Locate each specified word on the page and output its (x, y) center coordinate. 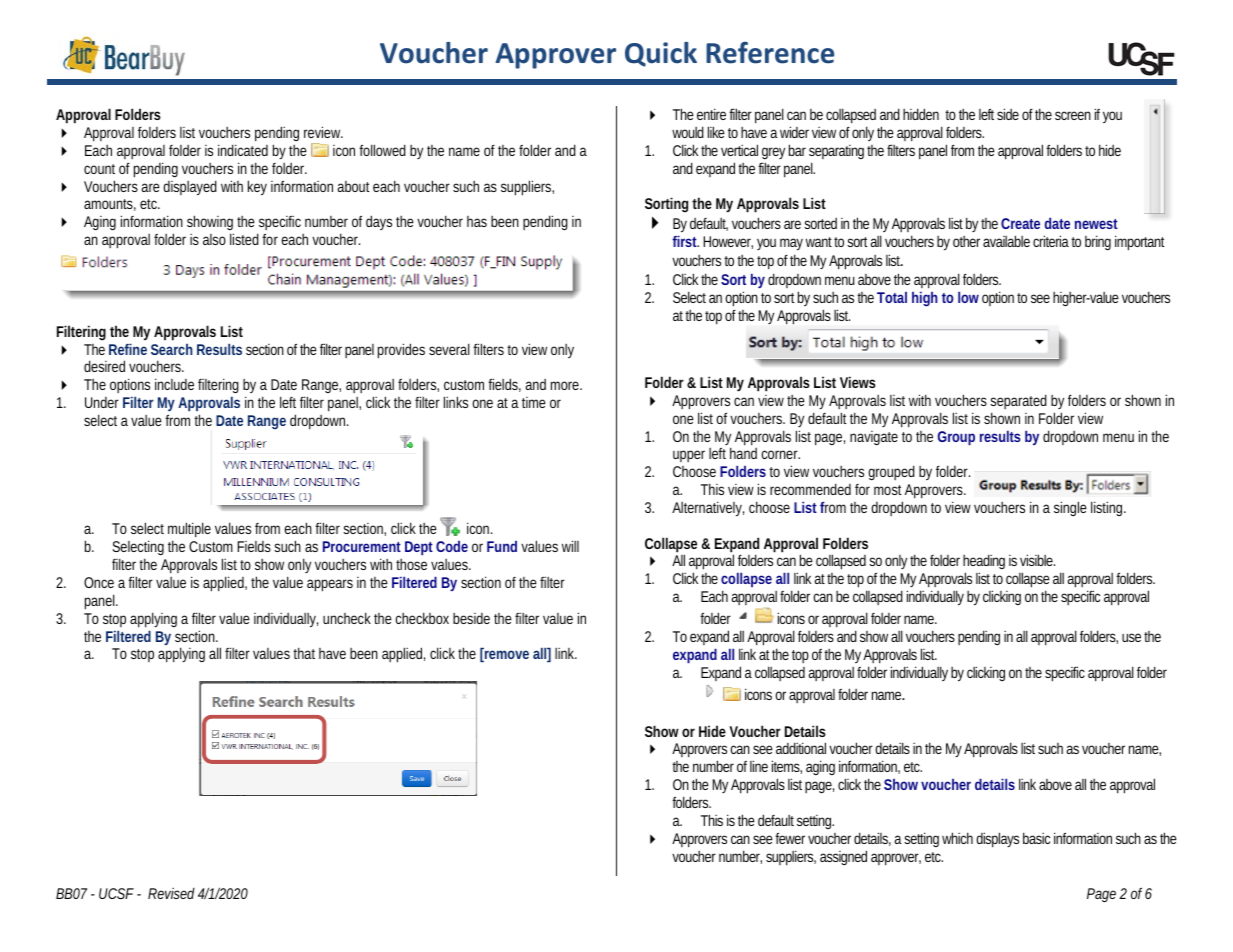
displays (997, 840)
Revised (171, 893)
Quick (661, 54)
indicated (243, 150)
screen (1073, 115)
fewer (790, 838)
